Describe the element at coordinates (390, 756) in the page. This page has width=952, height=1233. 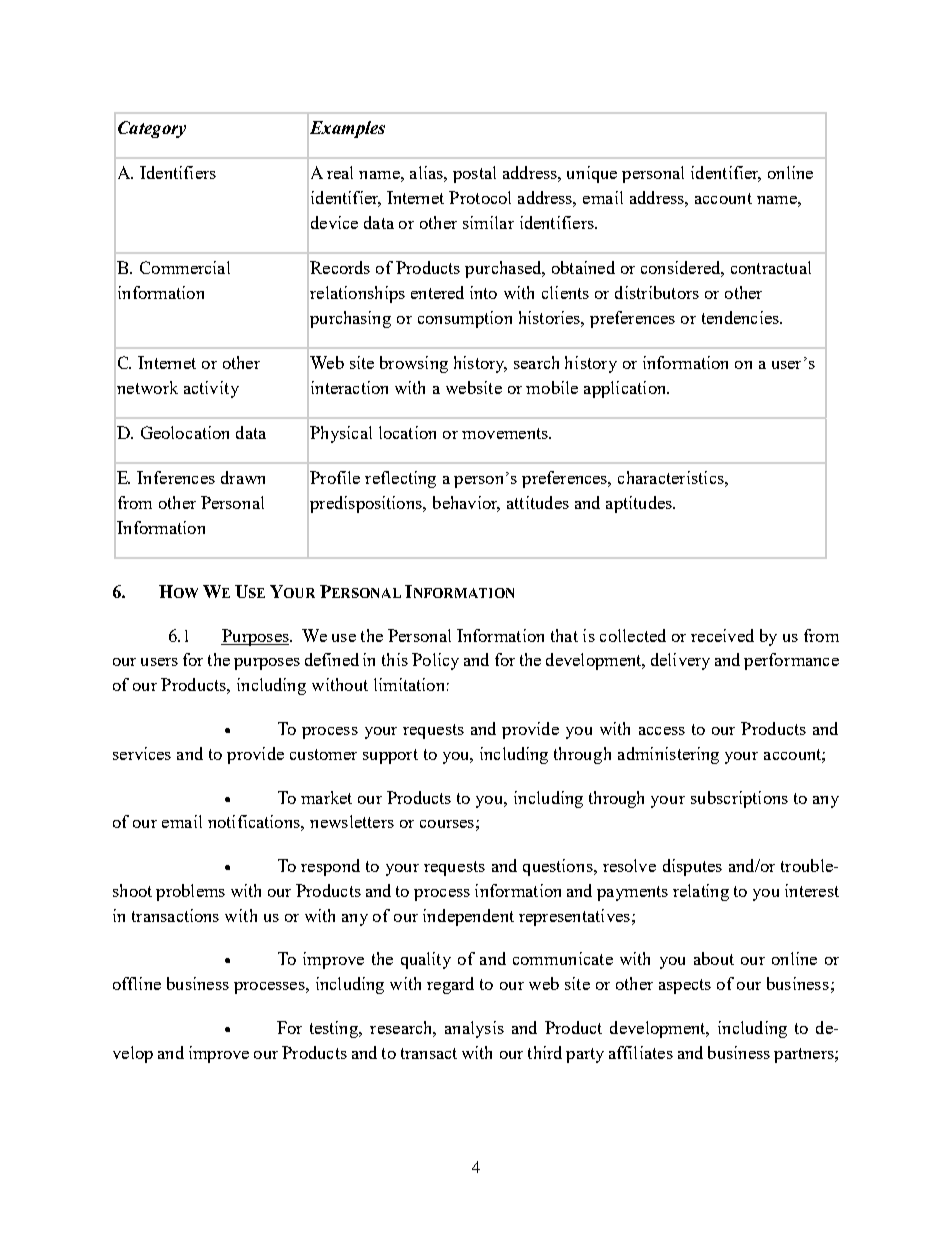
I see `support` at that location.
